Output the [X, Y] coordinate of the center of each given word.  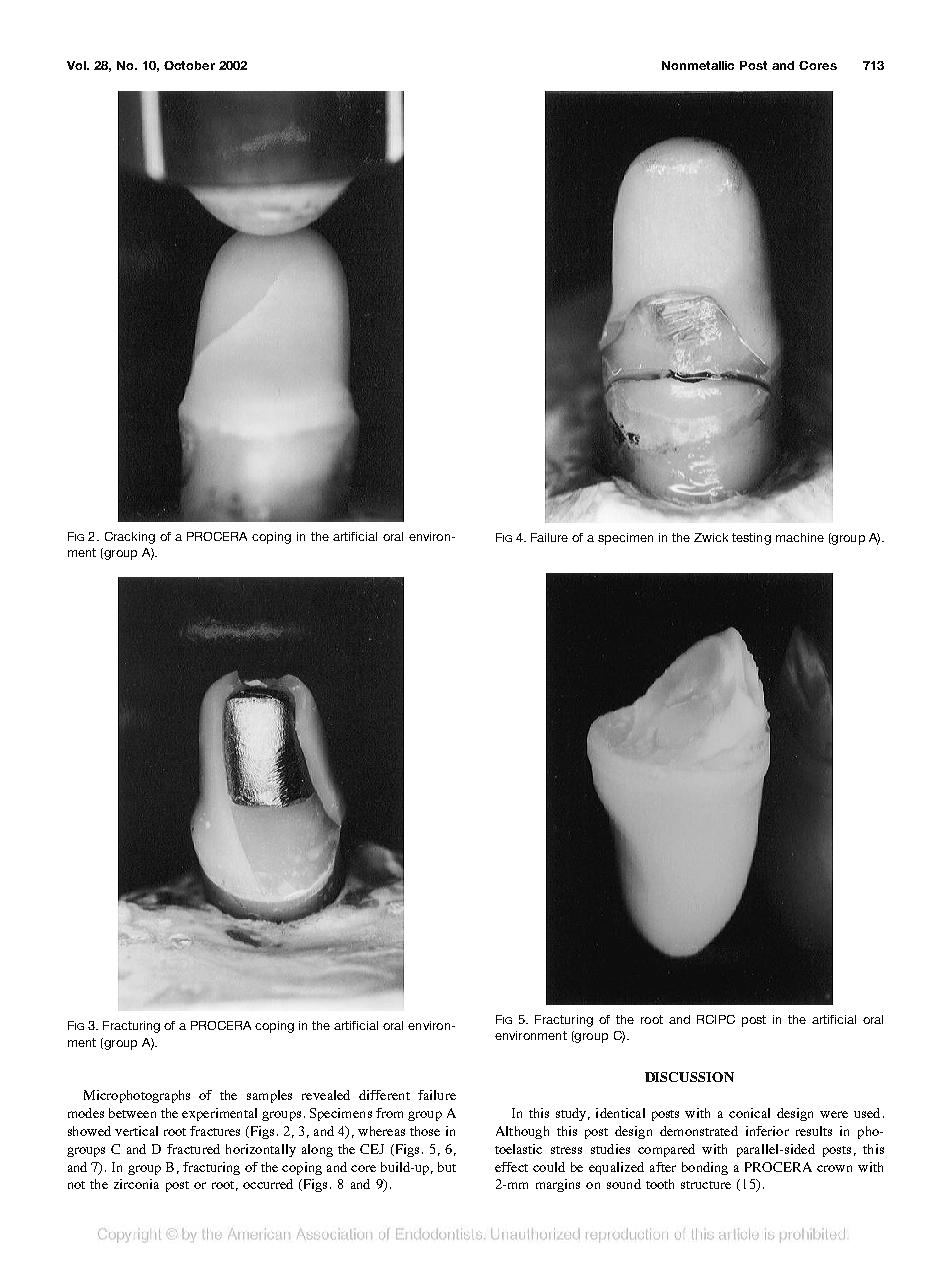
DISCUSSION [689, 1077]
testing [751, 539]
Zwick [711, 537]
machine [800, 537]
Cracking [130, 538]
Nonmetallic [698, 65]
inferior [767, 1131]
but [447, 1167]
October [189, 65]
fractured [193, 1149]
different [384, 1095]
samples [269, 1096]
